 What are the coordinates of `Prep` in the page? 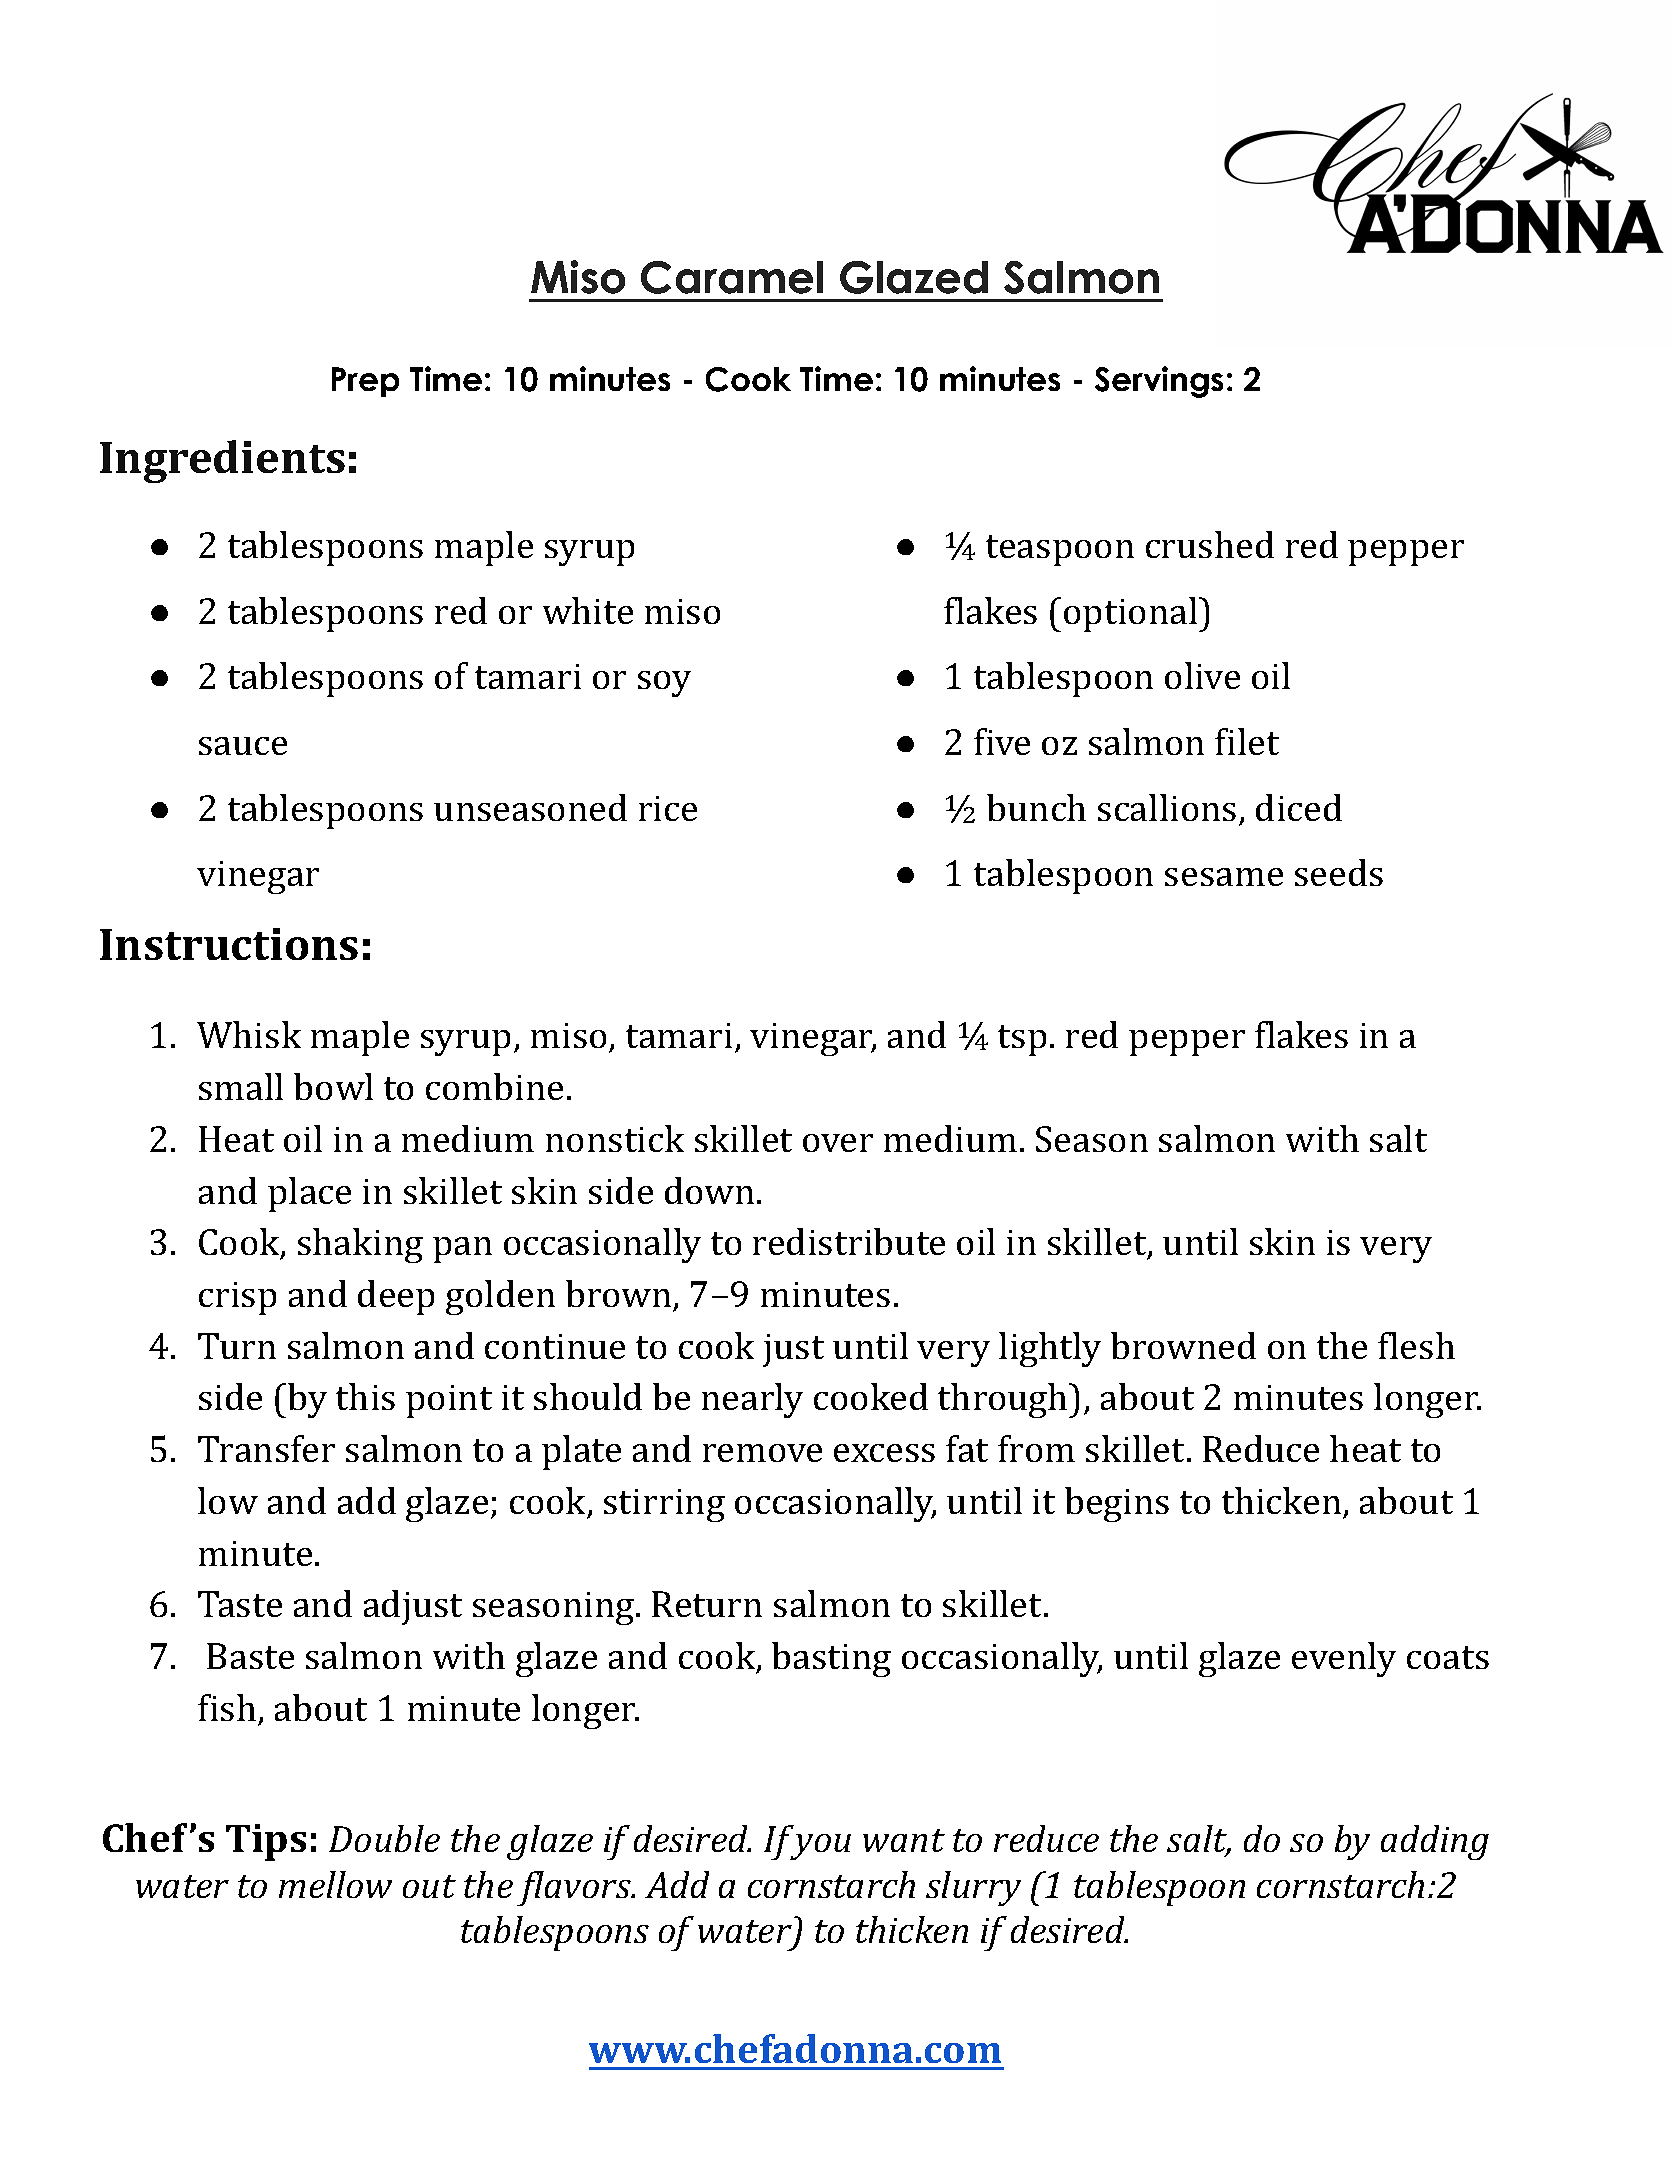 It's located at (365, 382).
